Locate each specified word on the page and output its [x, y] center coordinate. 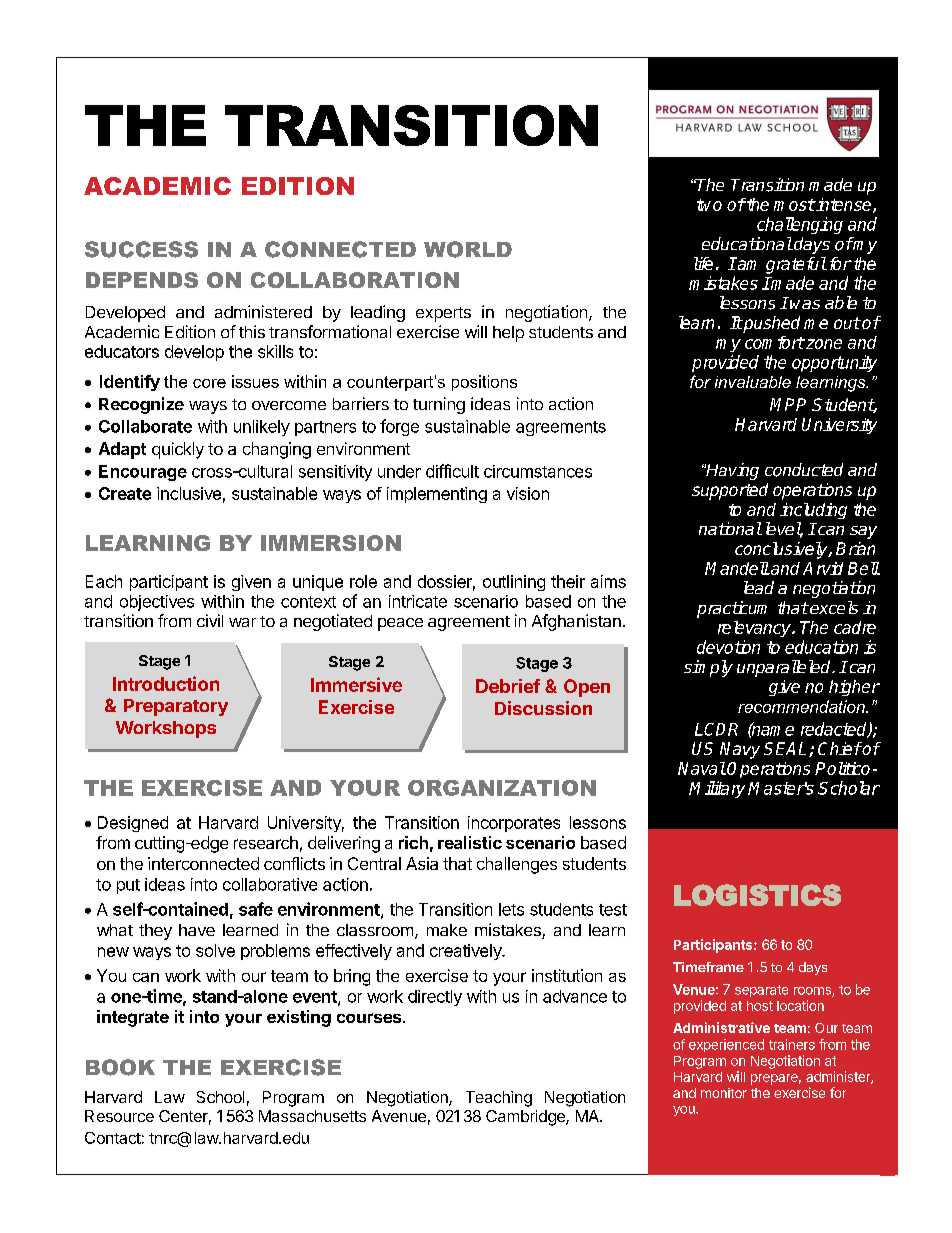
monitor [724, 1093]
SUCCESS [141, 249]
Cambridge [526, 1118]
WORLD [468, 249]
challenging [800, 225]
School [220, 1097]
